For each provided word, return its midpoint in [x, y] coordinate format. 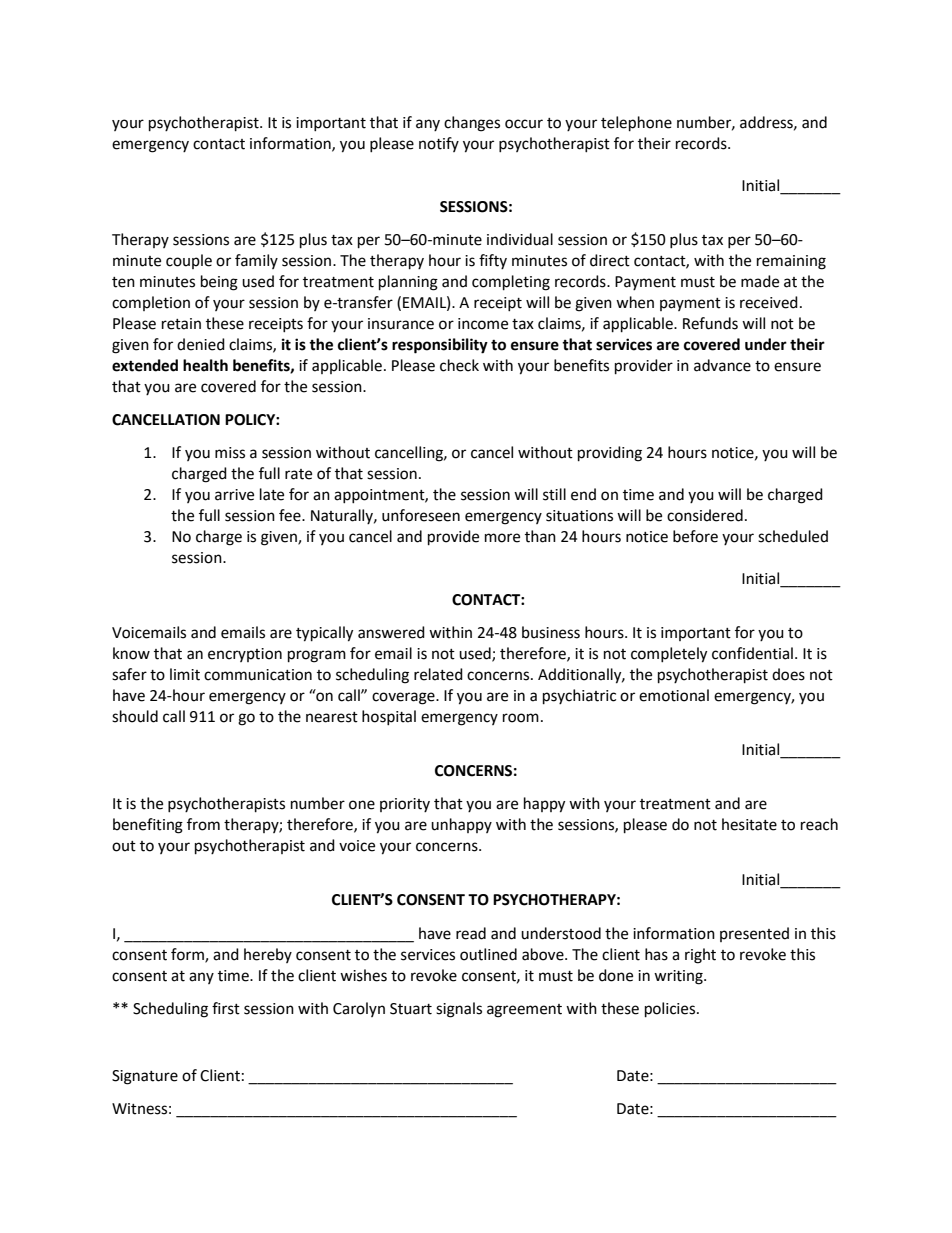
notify [439, 144]
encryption [245, 655]
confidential [752, 653]
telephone [636, 124]
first [226, 1008]
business [551, 632]
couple [189, 261]
